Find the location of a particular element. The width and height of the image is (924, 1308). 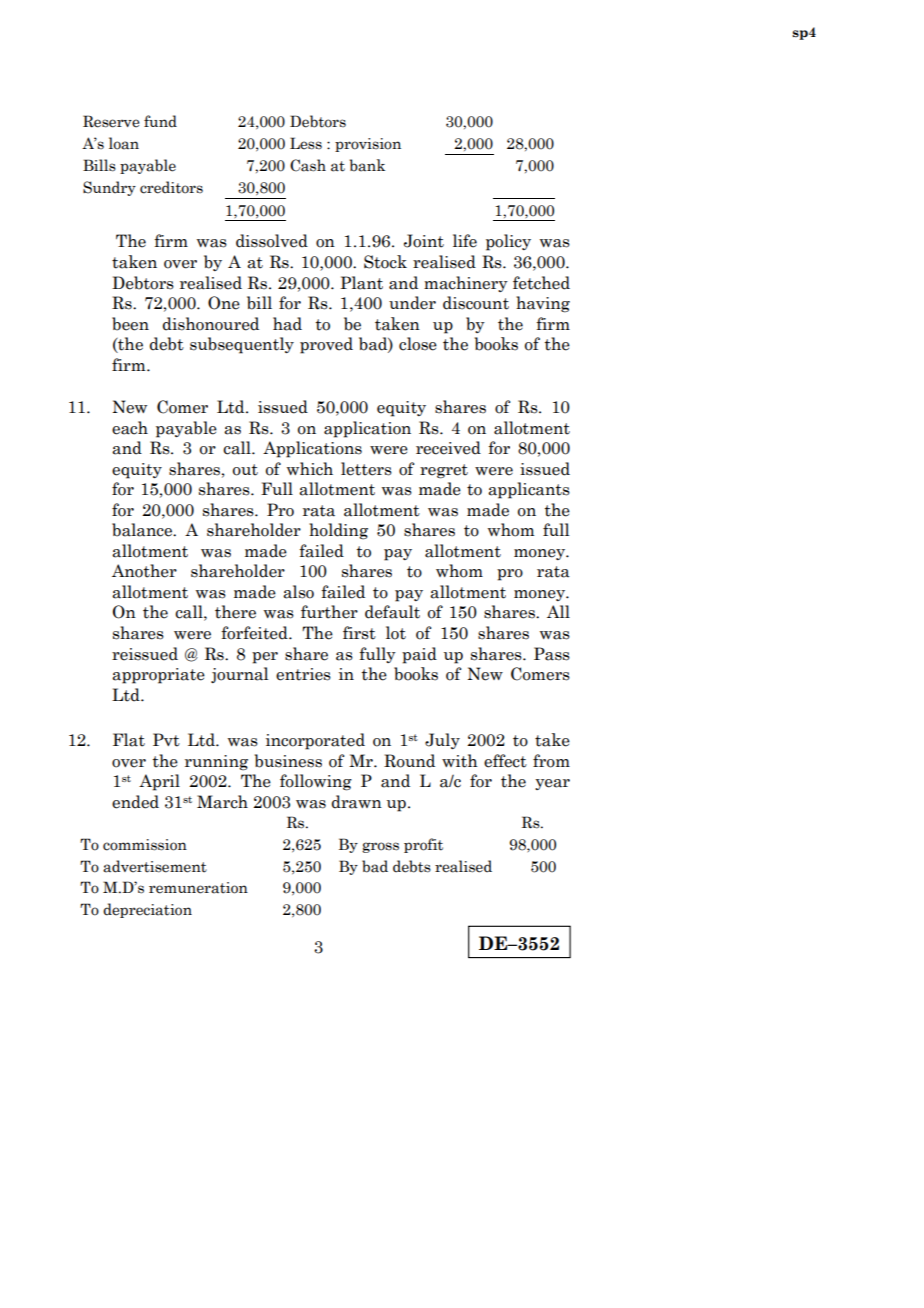

been is located at coordinates (130, 324).
